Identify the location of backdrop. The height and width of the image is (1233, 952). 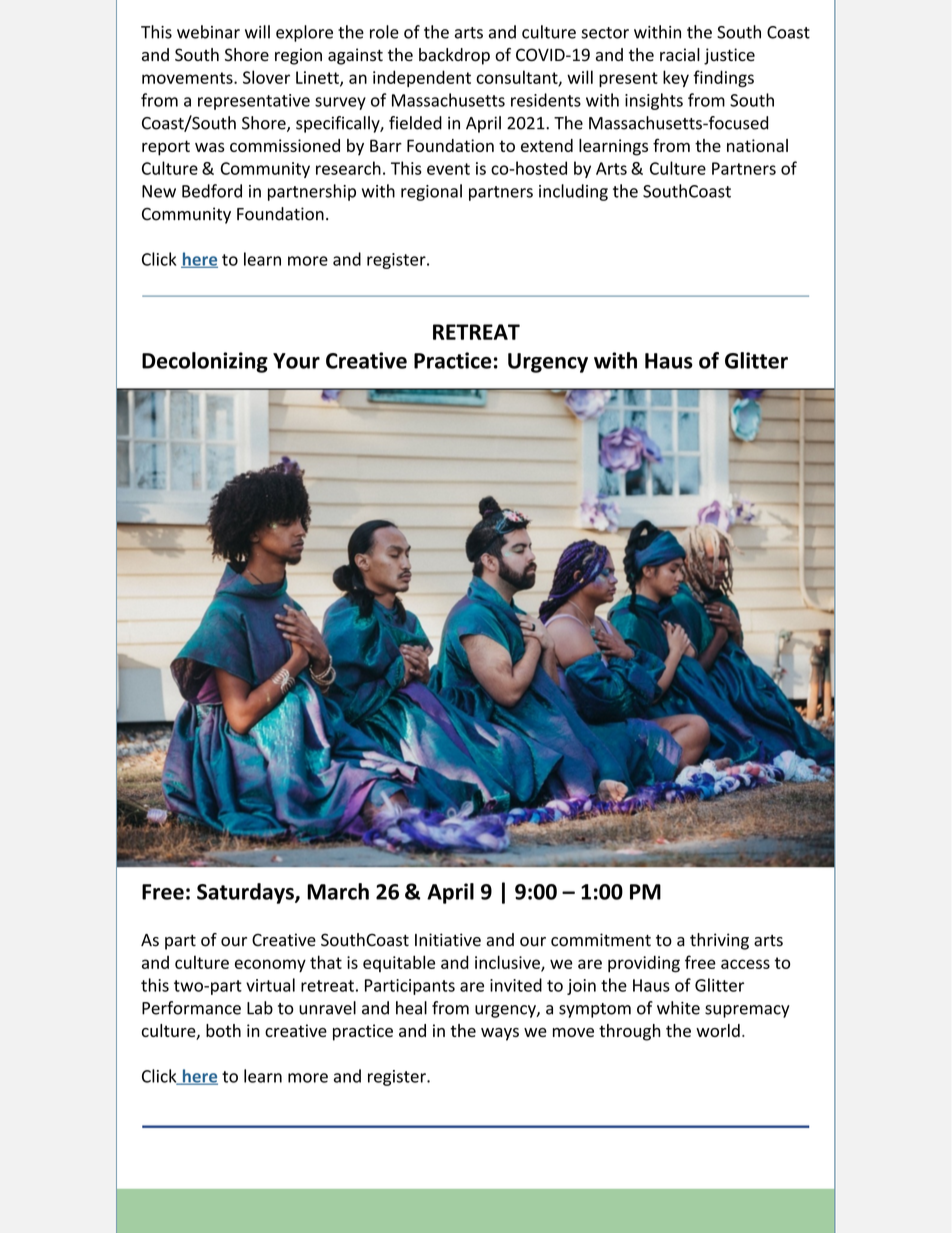
(454, 56).
